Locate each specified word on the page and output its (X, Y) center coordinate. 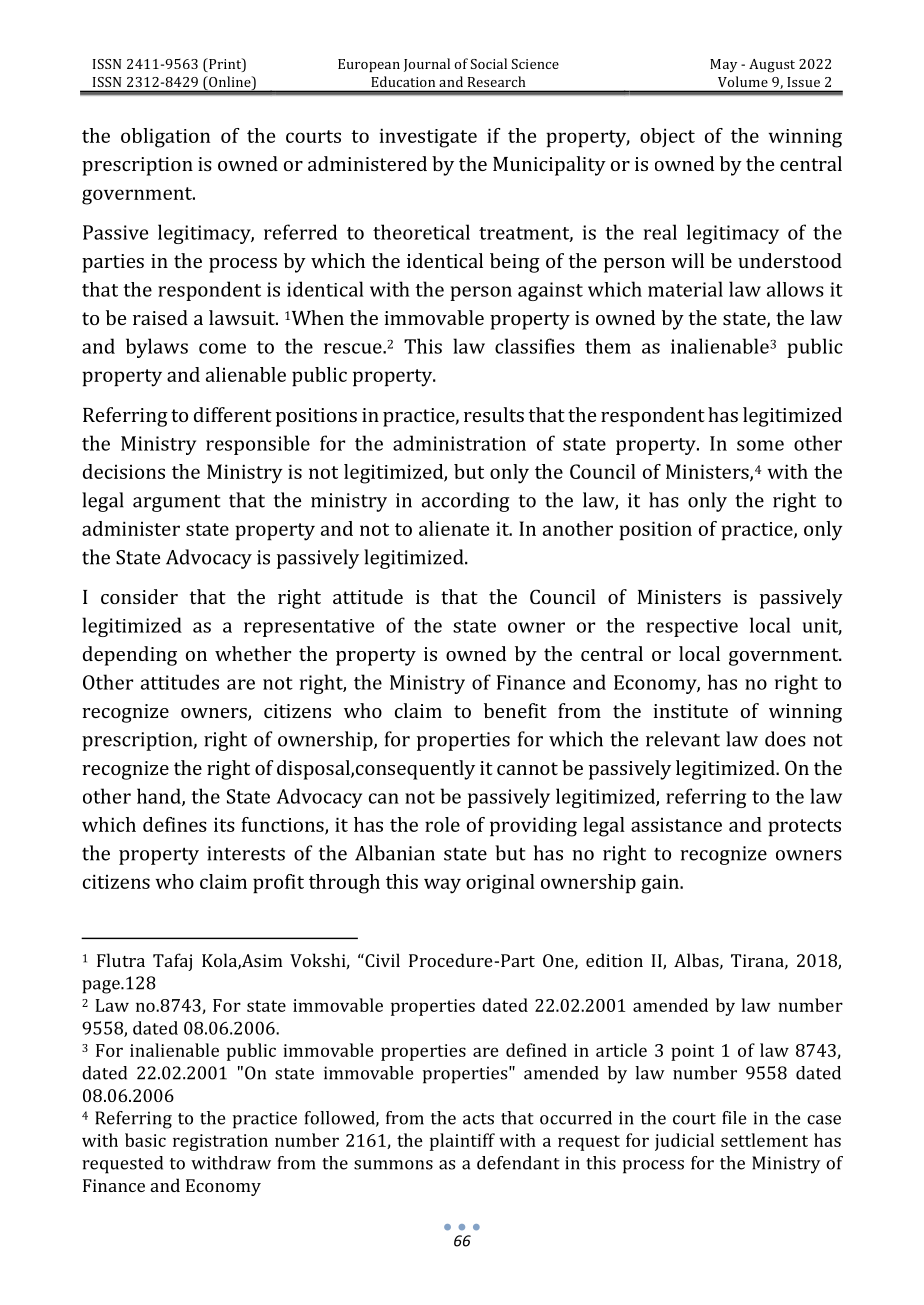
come (222, 348)
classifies (535, 346)
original (500, 884)
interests (246, 853)
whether (253, 653)
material (685, 289)
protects (804, 828)
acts (478, 1119)
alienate (454, 528)
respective (692, 628)
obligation (165, 138)
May (723, 65)
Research (496, 81)
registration (220, 1142)
